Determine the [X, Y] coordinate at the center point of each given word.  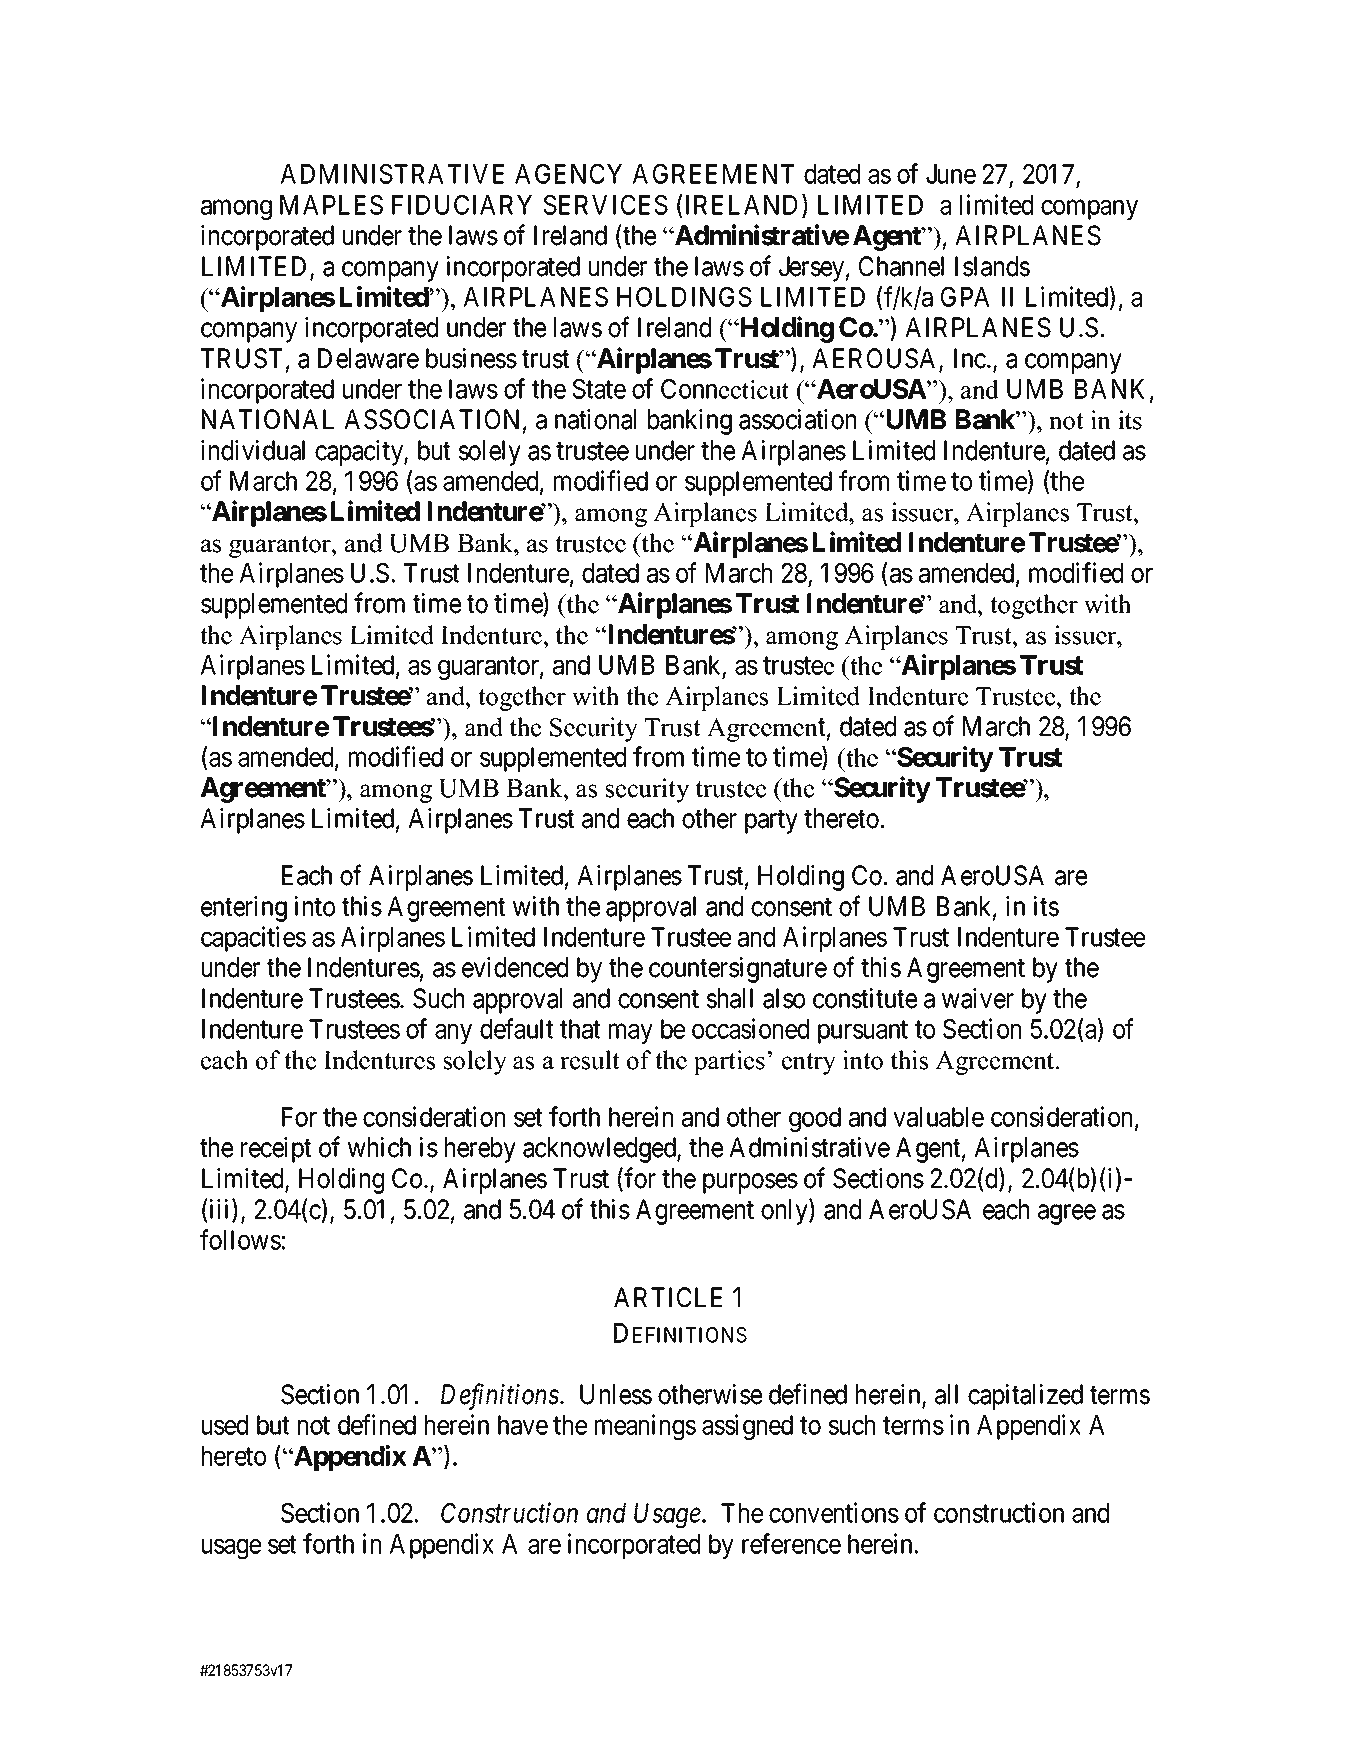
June [951, 174]
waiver [978, 998]
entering [244, 909]
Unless [616, 1394]
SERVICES [606, 205]
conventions [834, 1512]
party [771, 822]
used [225, 1425]
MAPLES [331, 205]
